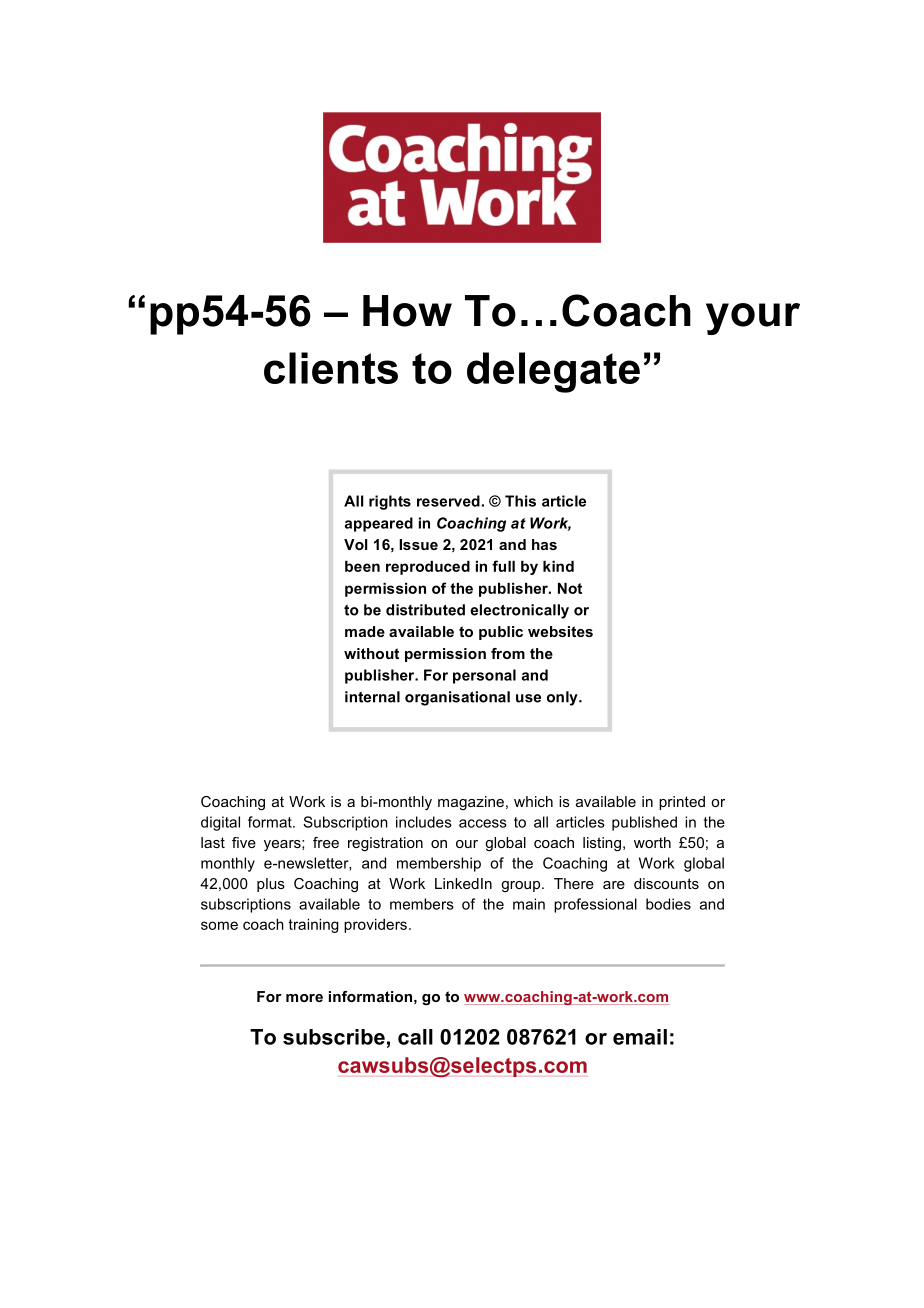 The width and height of the screenshot is (924, 1308). Describe the element at coordinates (563, 698) in the screenshot. I see `only` at that location.
